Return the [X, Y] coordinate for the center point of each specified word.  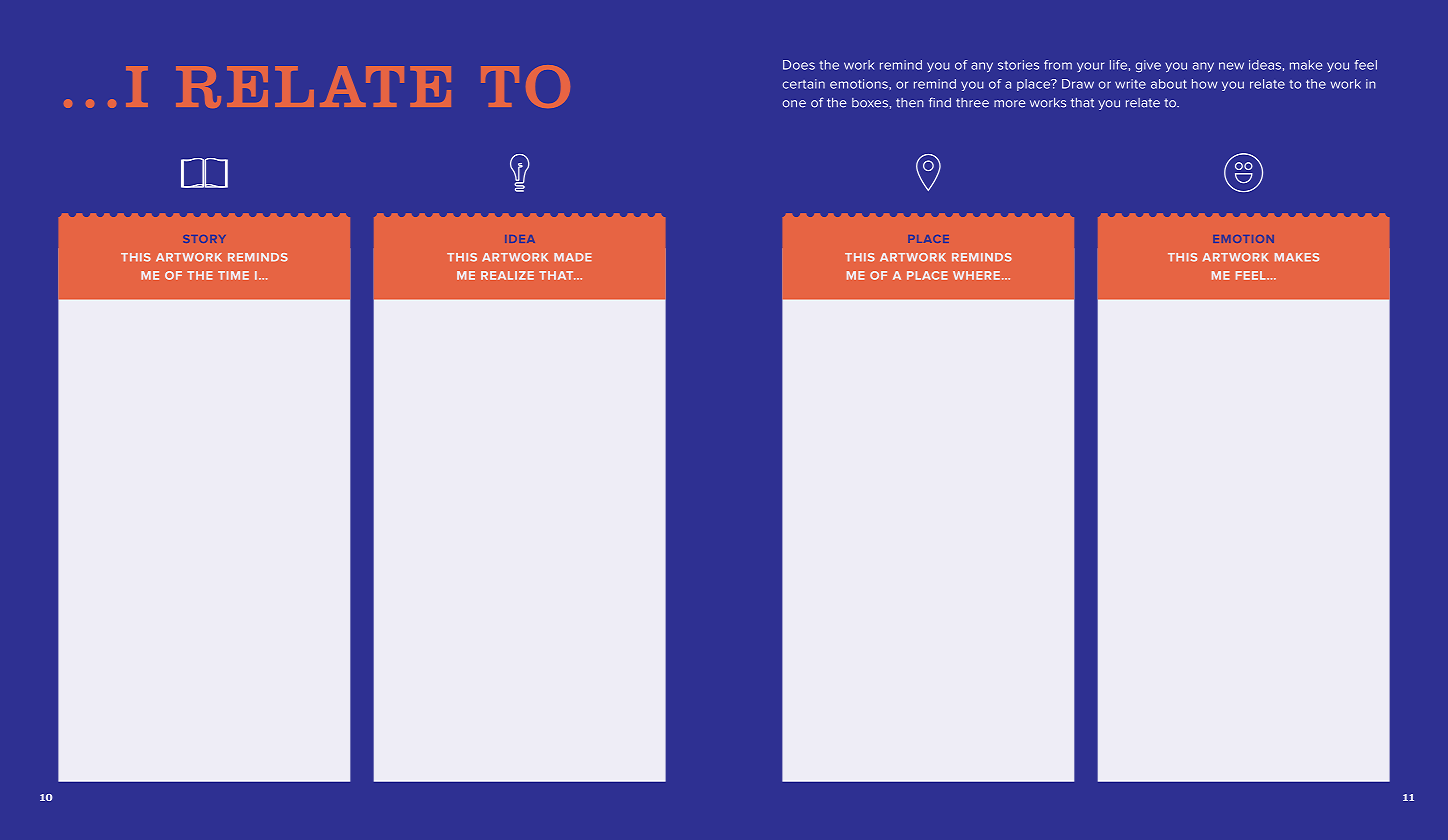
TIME [233, 275]
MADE [573, 257]
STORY [204, 239]
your [1090, 67]
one [794, 104]
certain [804, 84]
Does [799, 65]
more [1010, 104]
